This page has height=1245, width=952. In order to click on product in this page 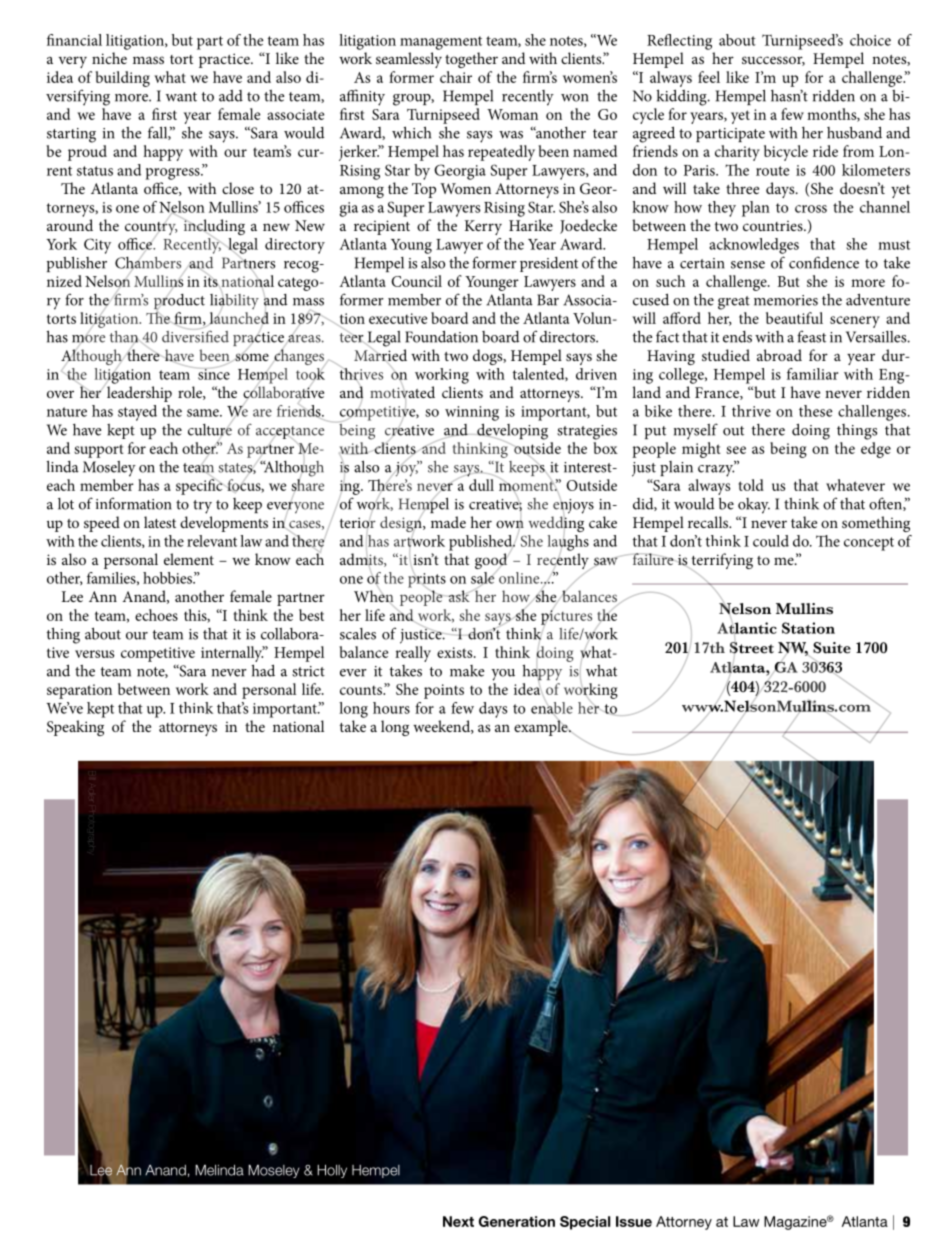, I will do `click(179, 301)`.
